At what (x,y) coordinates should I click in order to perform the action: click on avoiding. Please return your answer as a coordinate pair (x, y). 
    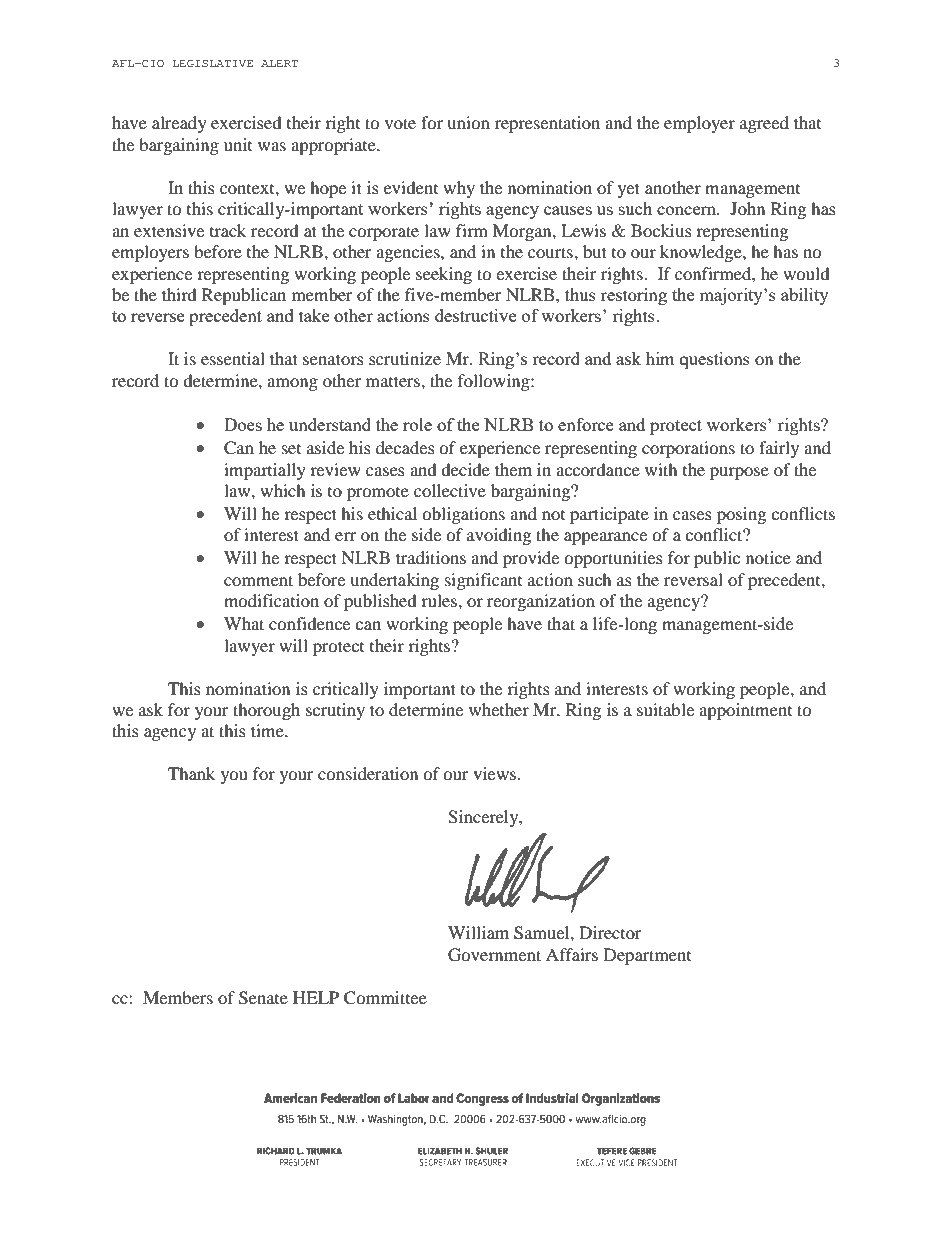
    Looking at the image, I should click on (499, 536).
